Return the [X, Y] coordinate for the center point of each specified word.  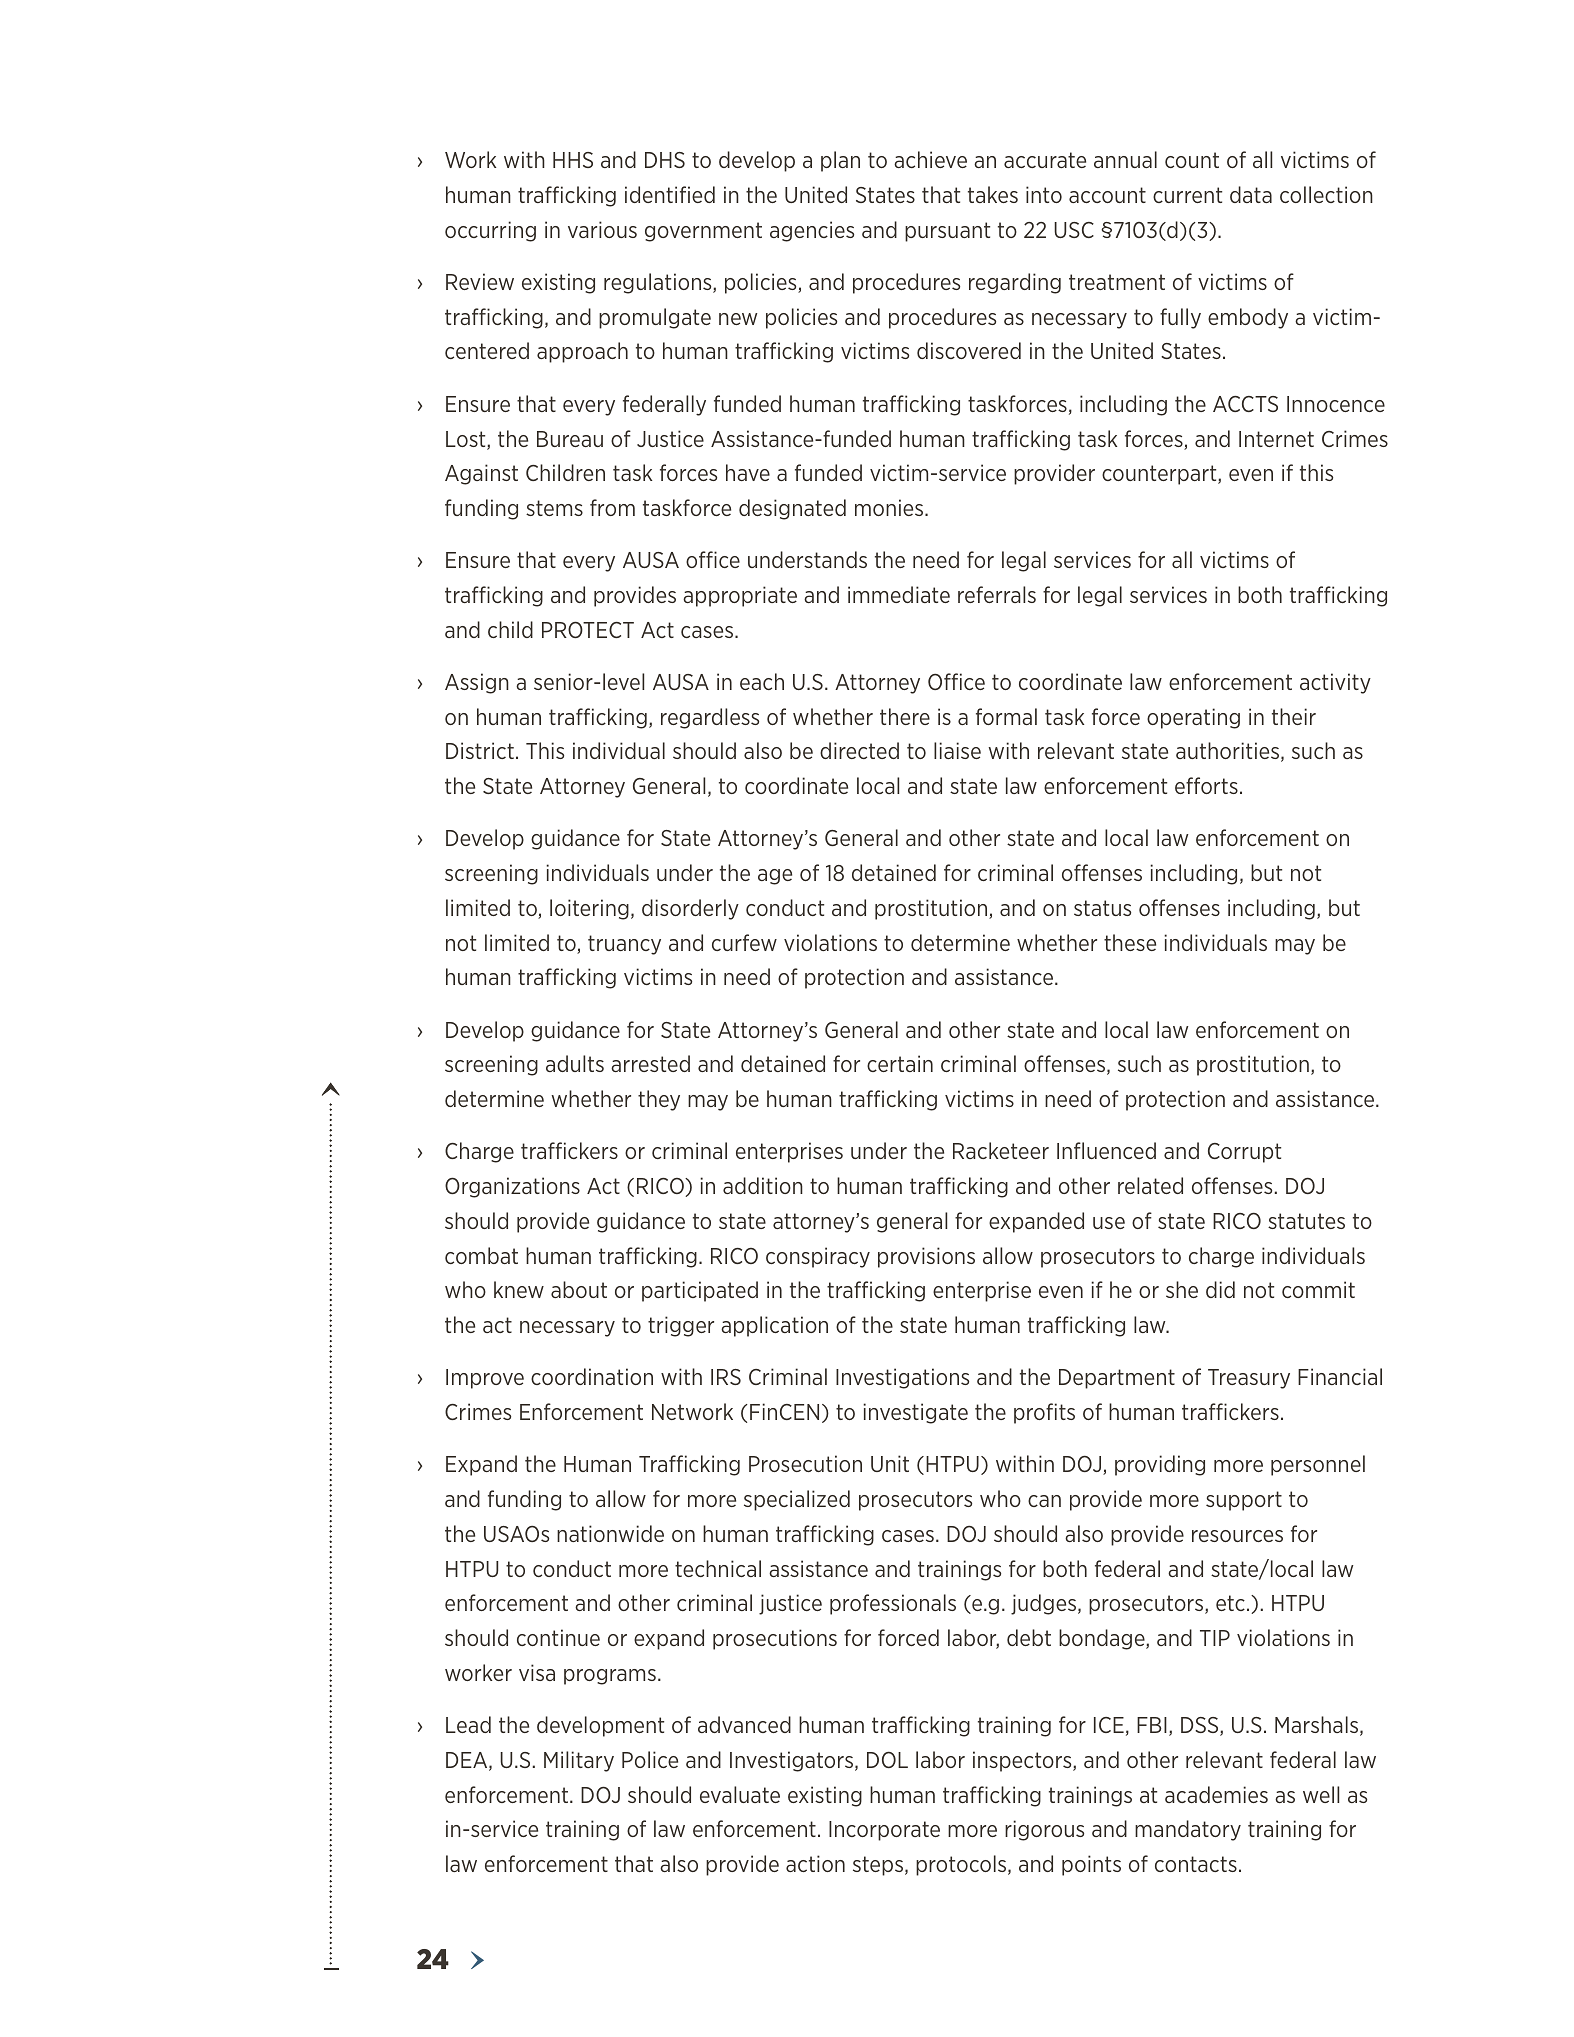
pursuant [947, 232]
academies [1216, 1794]
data [1251, 194]
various [602, 229]
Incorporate [884, 1831]
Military [579, 1761]
